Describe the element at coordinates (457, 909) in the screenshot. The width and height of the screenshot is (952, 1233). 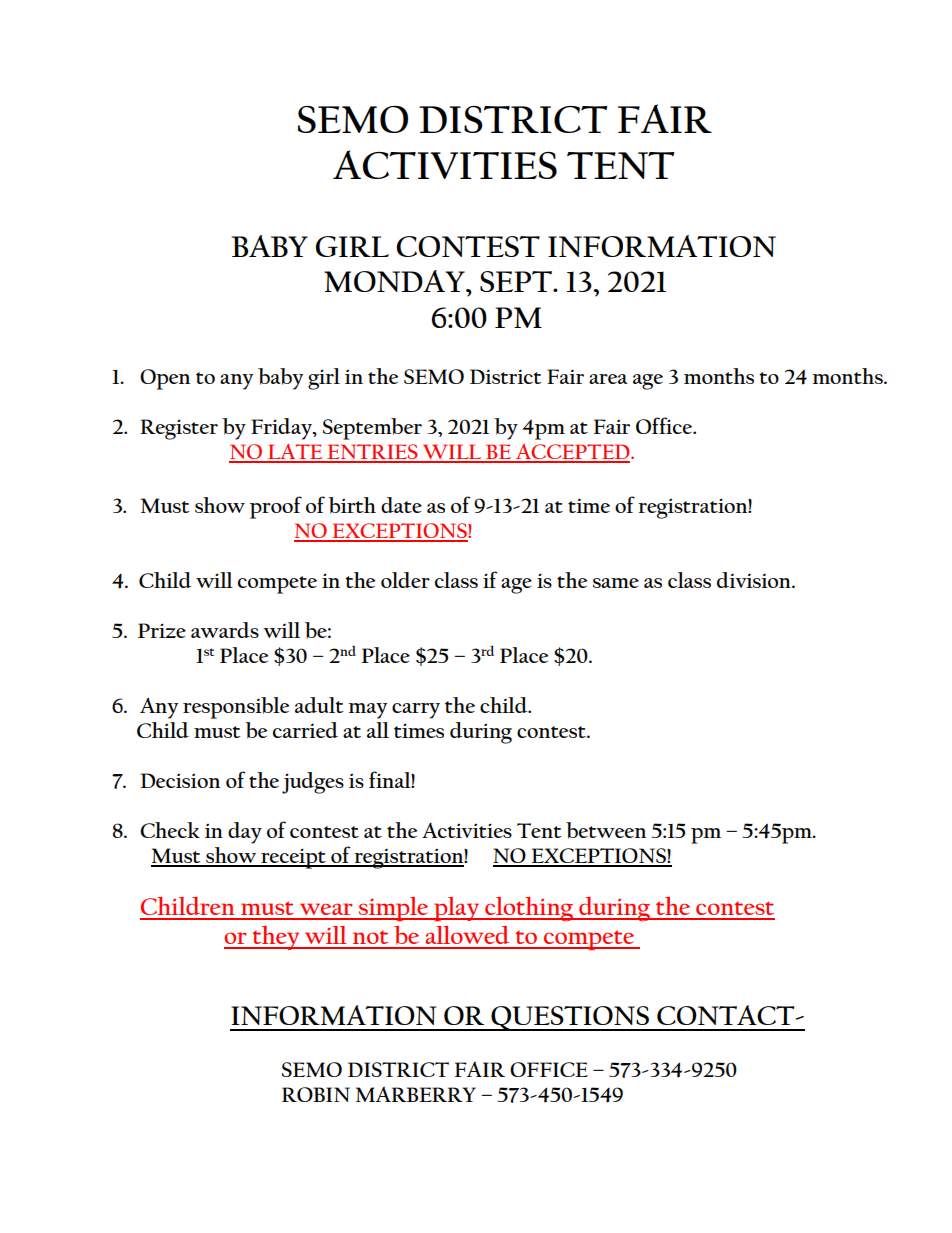
I see `play` at that location.
